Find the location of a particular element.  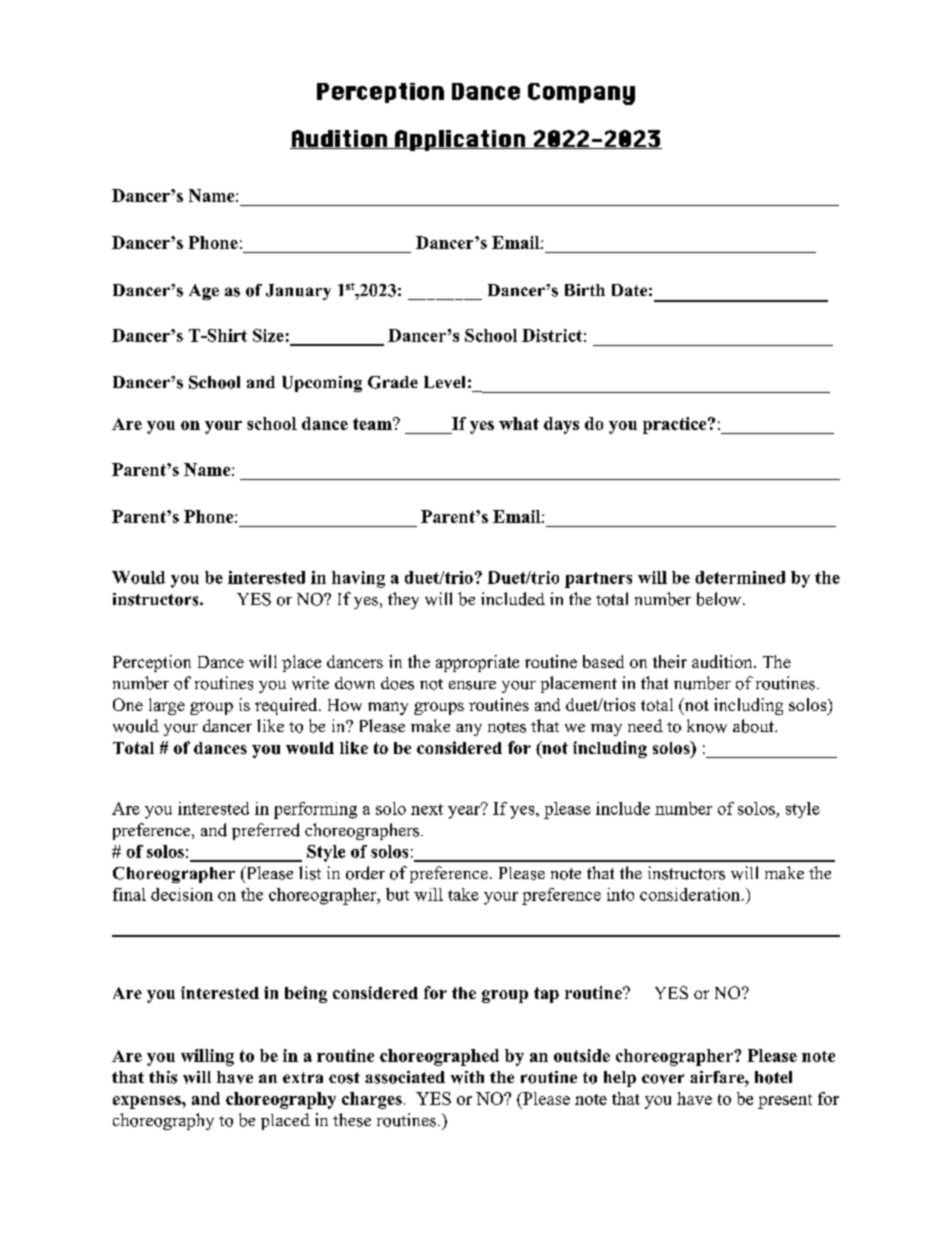

Application is located at coordinates (460, 140).
